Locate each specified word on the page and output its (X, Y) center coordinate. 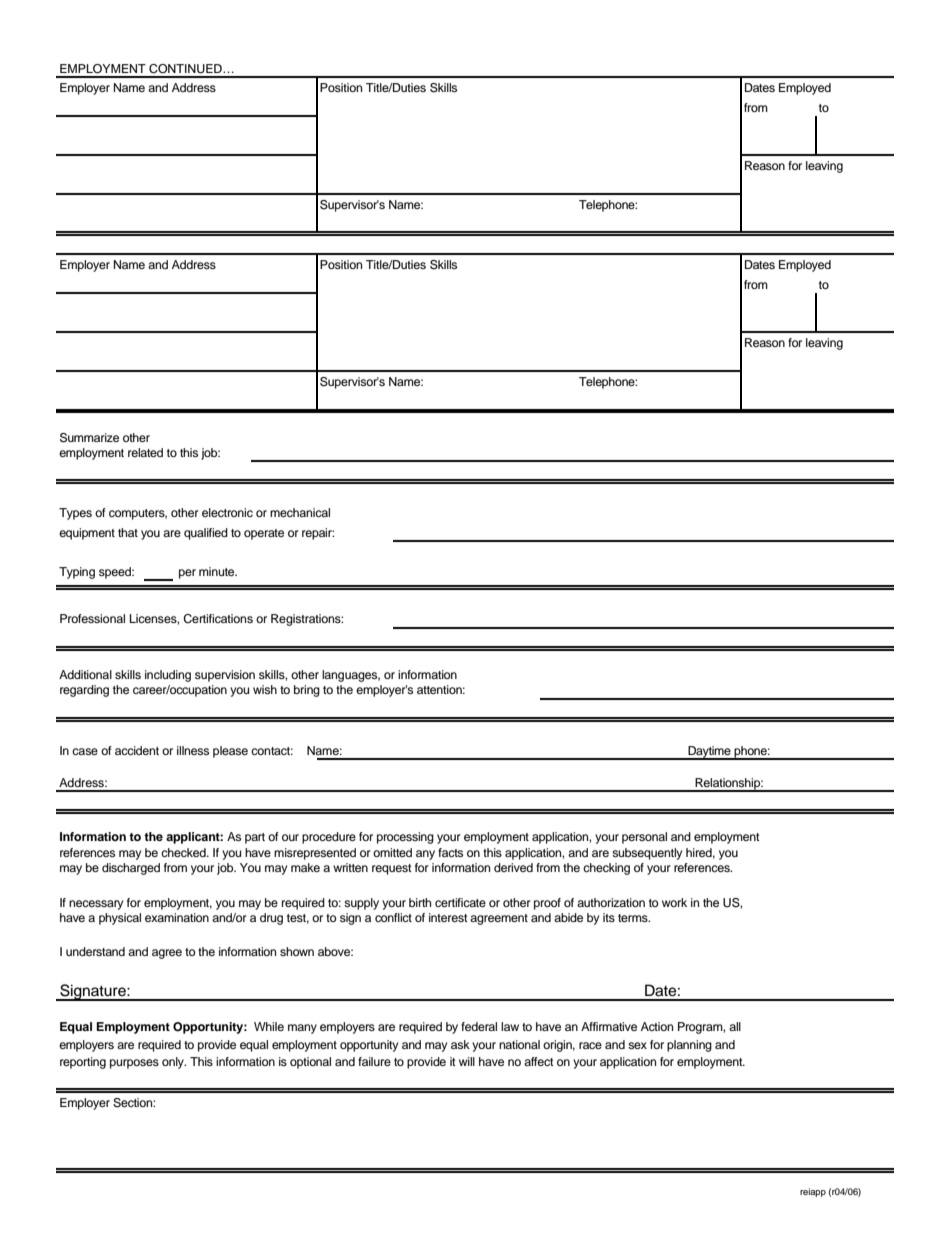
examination (177, 917)
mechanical (300, 512)
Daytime (709, 753)
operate (264, 534)
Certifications (218, 619)
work (674, 902)
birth (420, 902)
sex (637, 1045)
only (174, 1063)
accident (137, 750)
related (145, 452)
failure (374, 1061)
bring (307, 691)
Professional (92, 618)
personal (644, 838)
